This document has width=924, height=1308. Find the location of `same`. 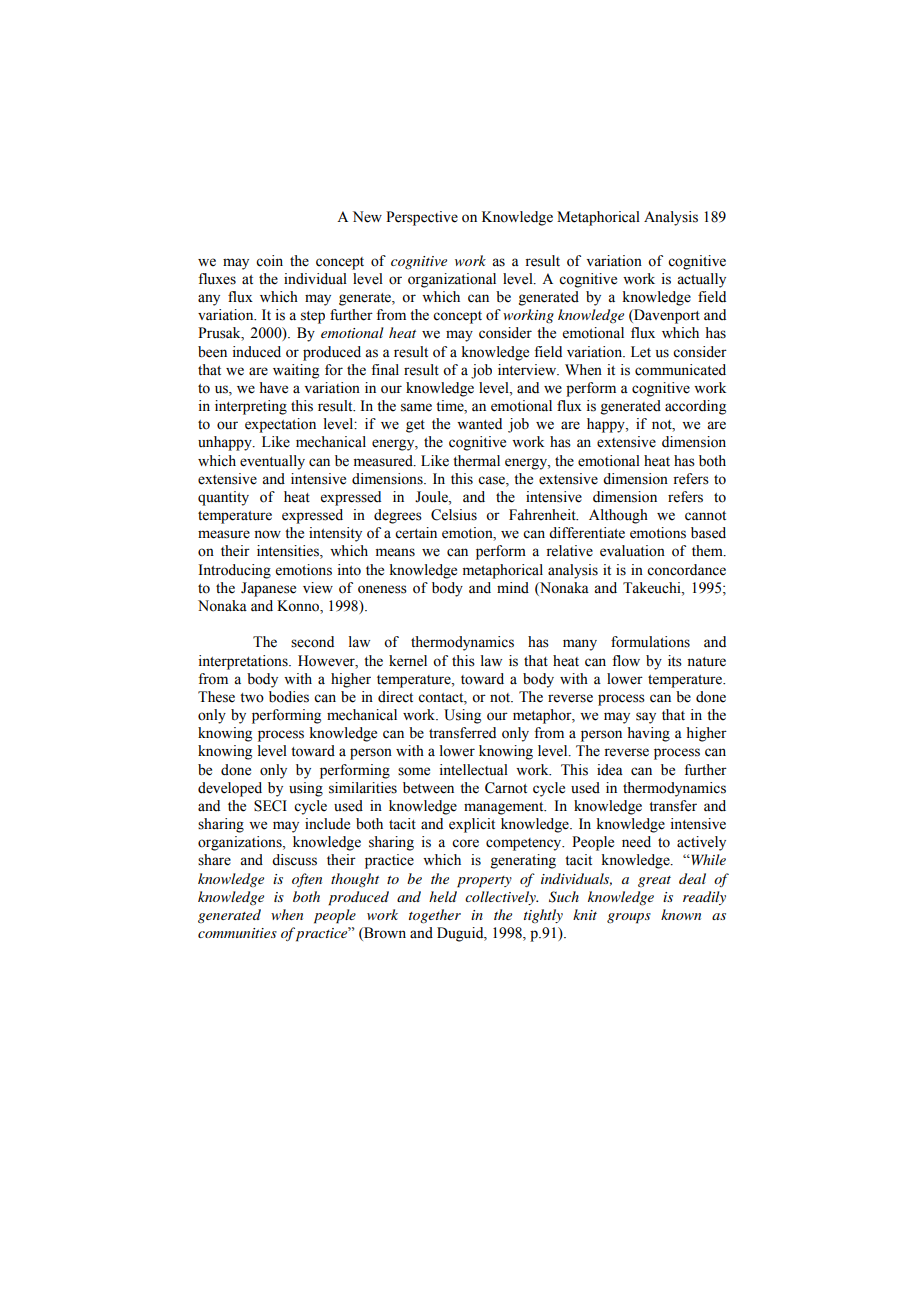

same is located at coordinates (416, 407).
